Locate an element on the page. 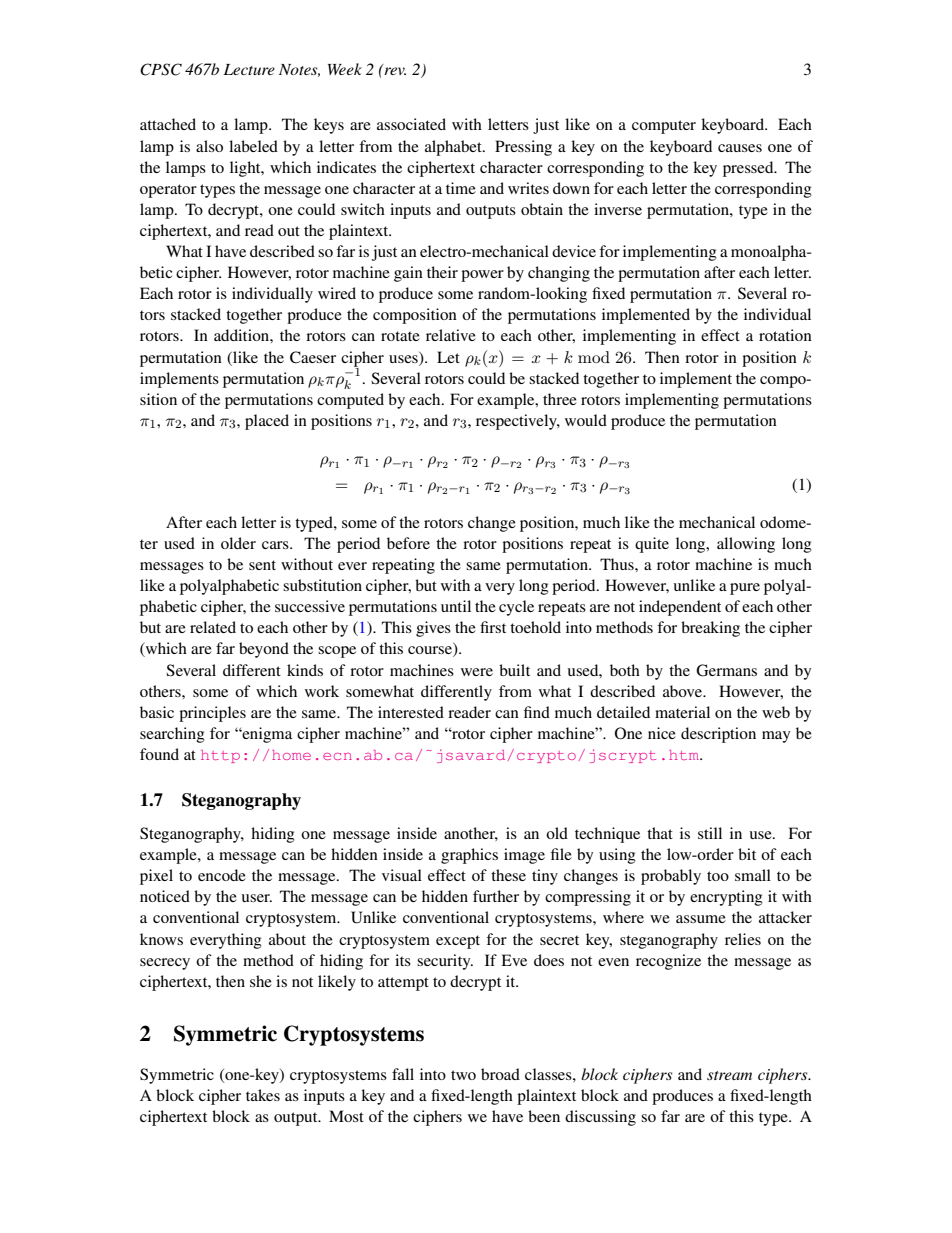  until is located at coordinates (456, 606).
